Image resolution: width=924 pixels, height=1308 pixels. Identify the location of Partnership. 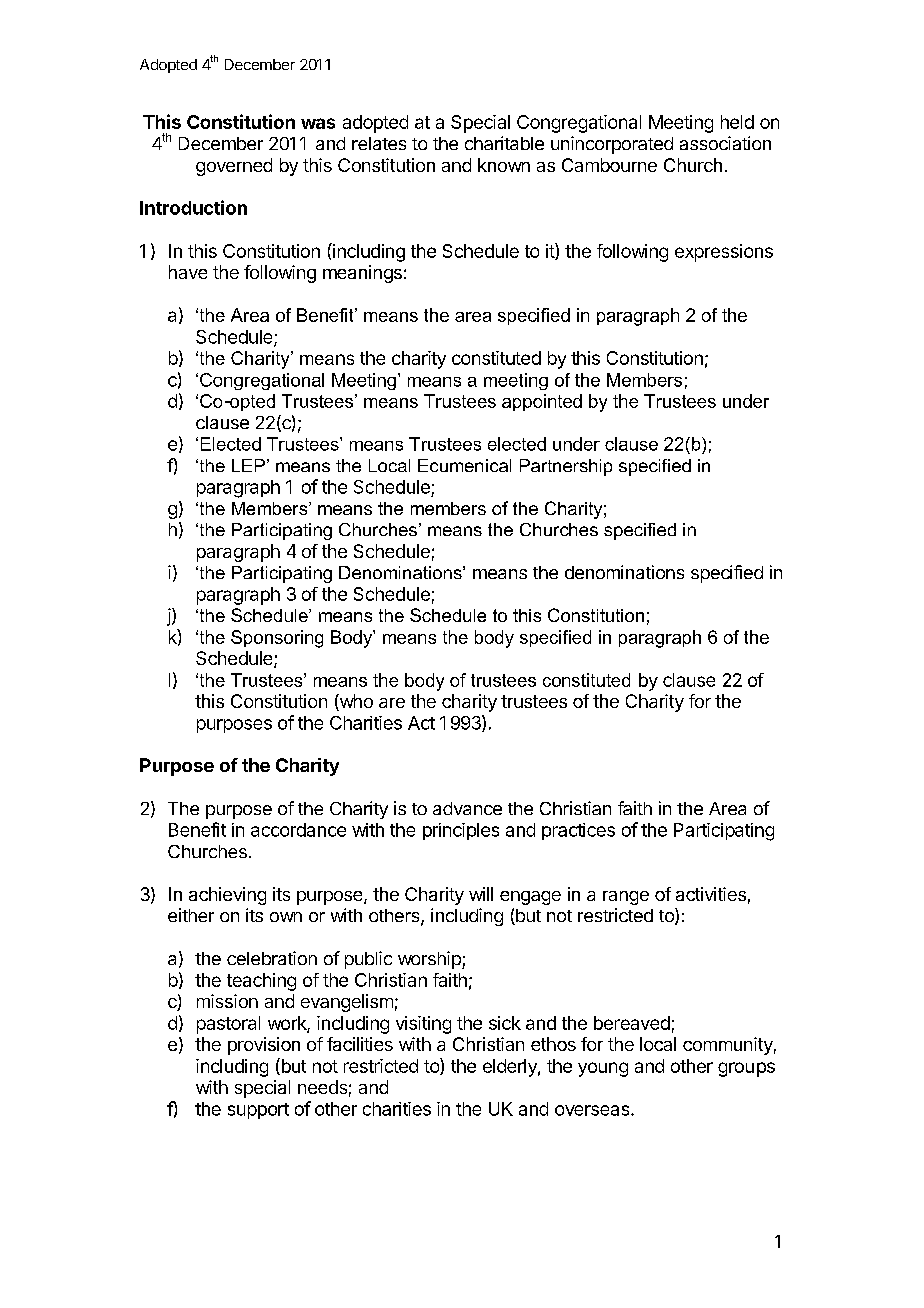
(566, 467).
